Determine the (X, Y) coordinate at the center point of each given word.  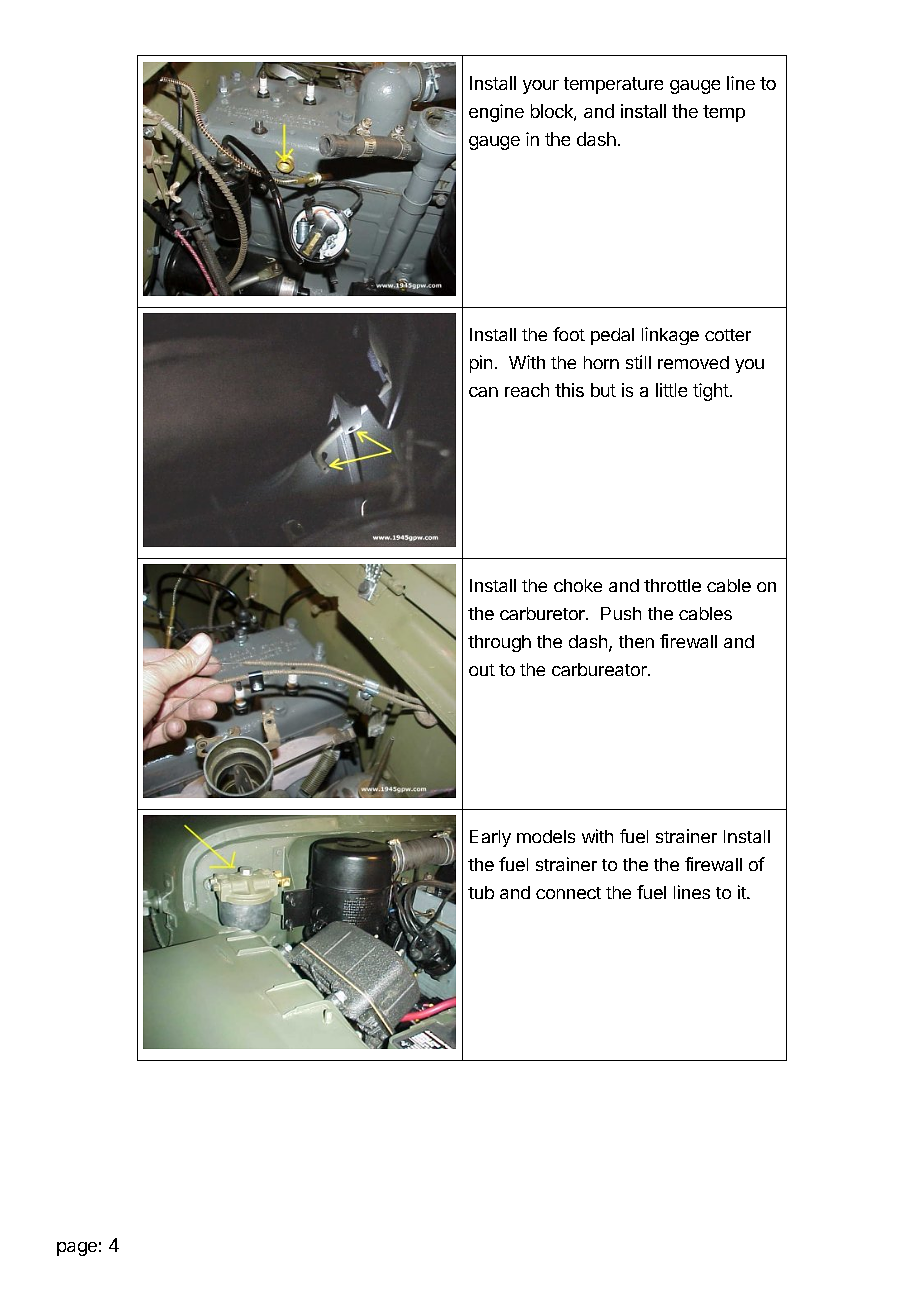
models (546, 836)
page (77, 1249)
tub (481, 892)
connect (568, 893)
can (483, 392)
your (541, 87)
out (482, 670)
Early (490, 838)
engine (496, 113)
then (636, 641)
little (671, 390)
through (499, 643)
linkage (670, 336)
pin (481, 364)
